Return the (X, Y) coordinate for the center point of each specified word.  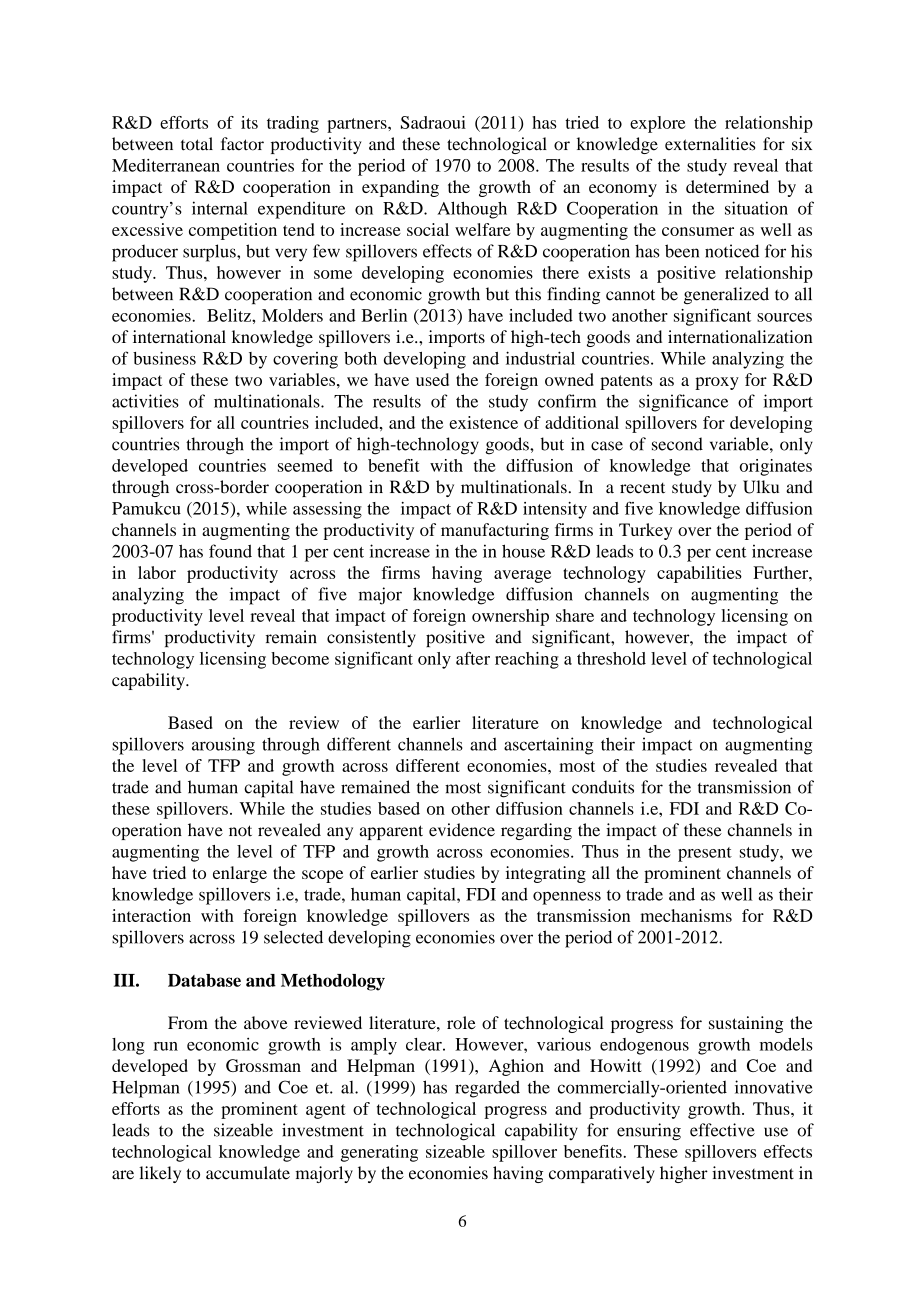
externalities (710, 144)
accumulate (248, 1173)
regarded (487, 1089)
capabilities (699, 574)
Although (472, 210)
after (473, 658)
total (197, 144)
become (300, 658)
